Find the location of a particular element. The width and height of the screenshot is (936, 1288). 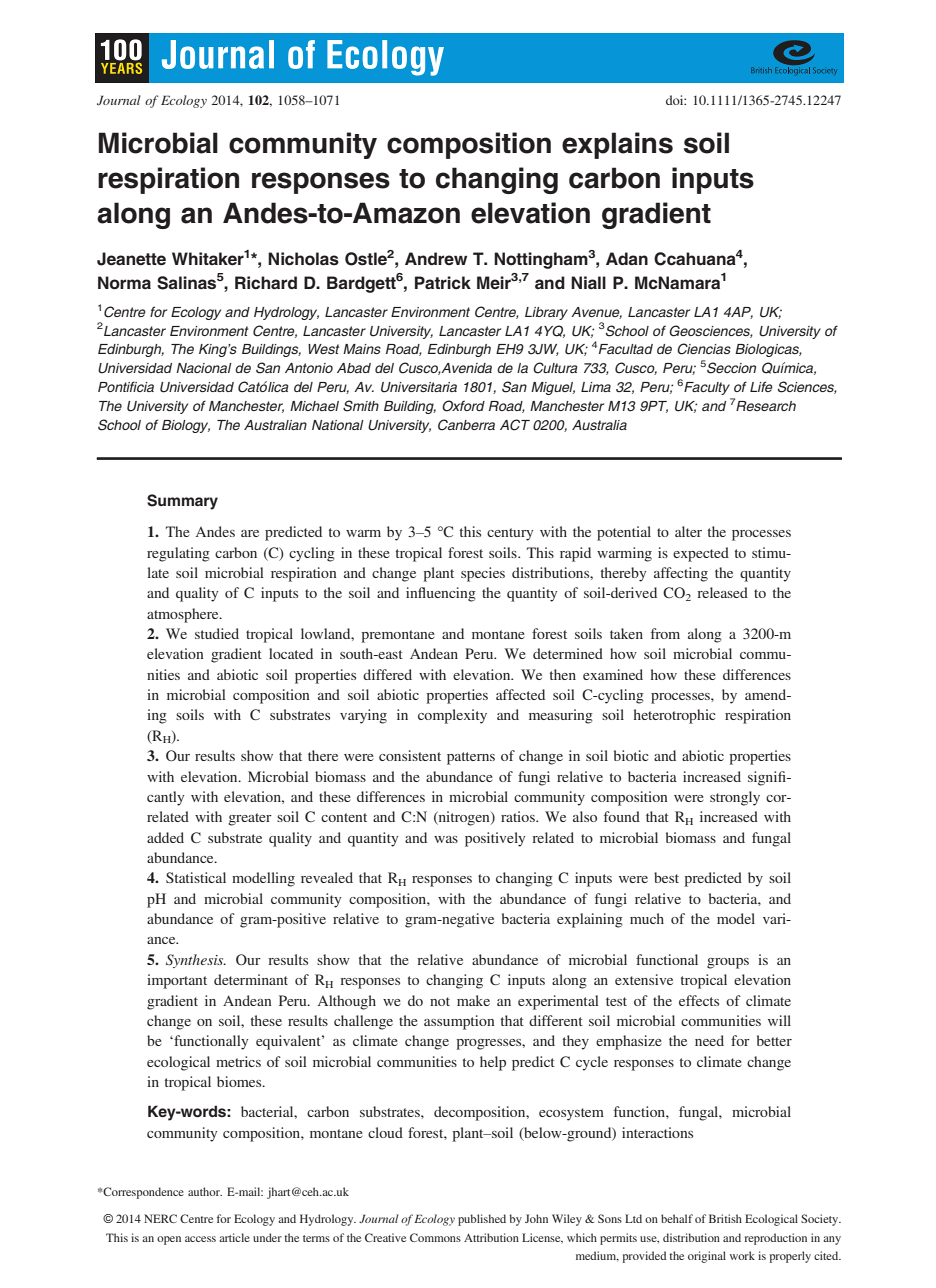

British is located at coordinates (725, 1218).
